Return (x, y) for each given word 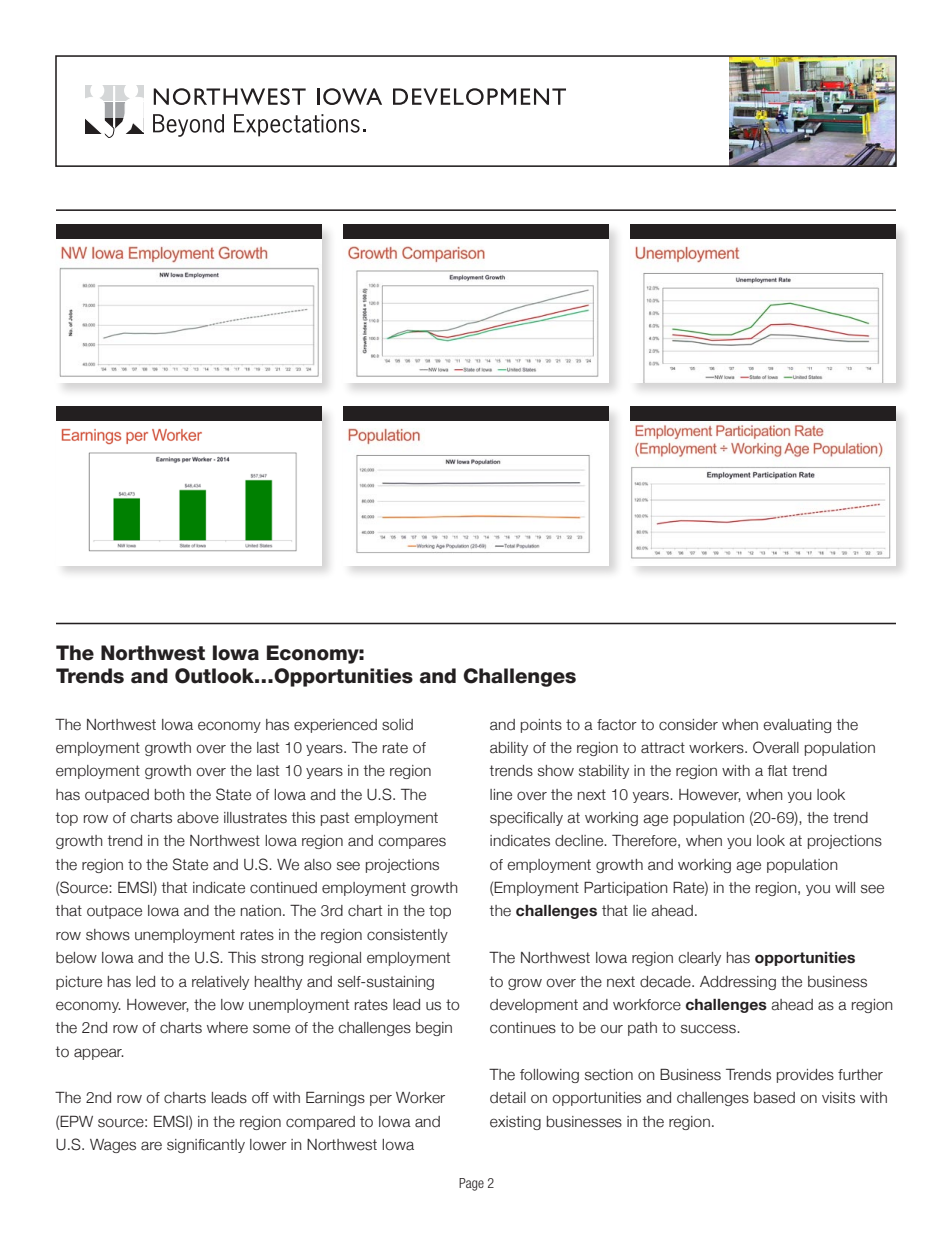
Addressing (738, 983)
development (534, 1006)
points (541, 726)
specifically (526, 819)
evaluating (797, 726)
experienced (335, 726)
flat (777, 771)
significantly (206, 1146)
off (260, 1098)
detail (508, 1098)
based (774, 1098)
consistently (407, 936)
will (845, 887)
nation (261, 911)
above (198, 818)
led (145, 982)
